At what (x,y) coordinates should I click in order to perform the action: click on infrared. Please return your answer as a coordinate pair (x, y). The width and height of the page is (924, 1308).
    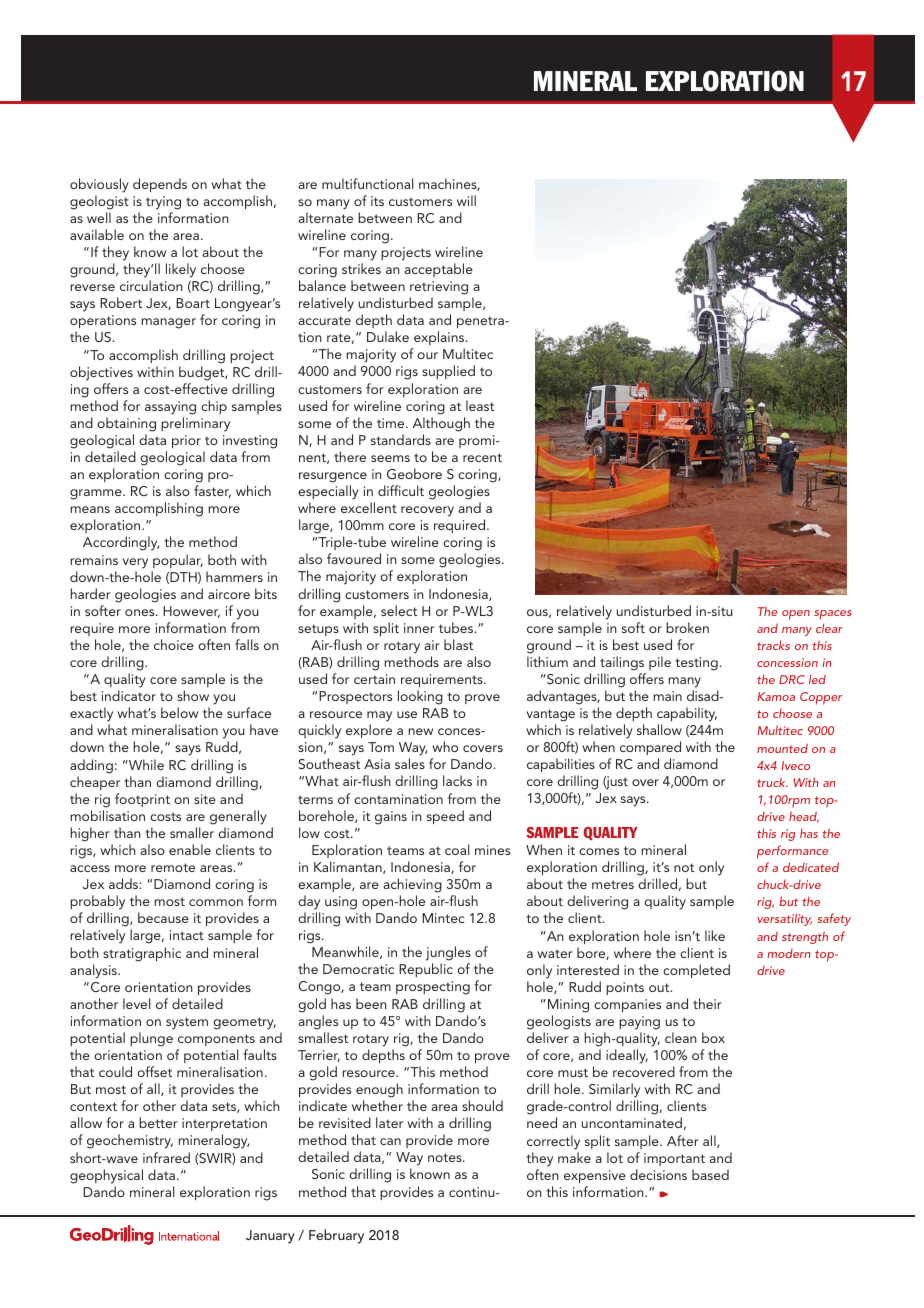
    Looking at the image, I should click on (166, 1157).
